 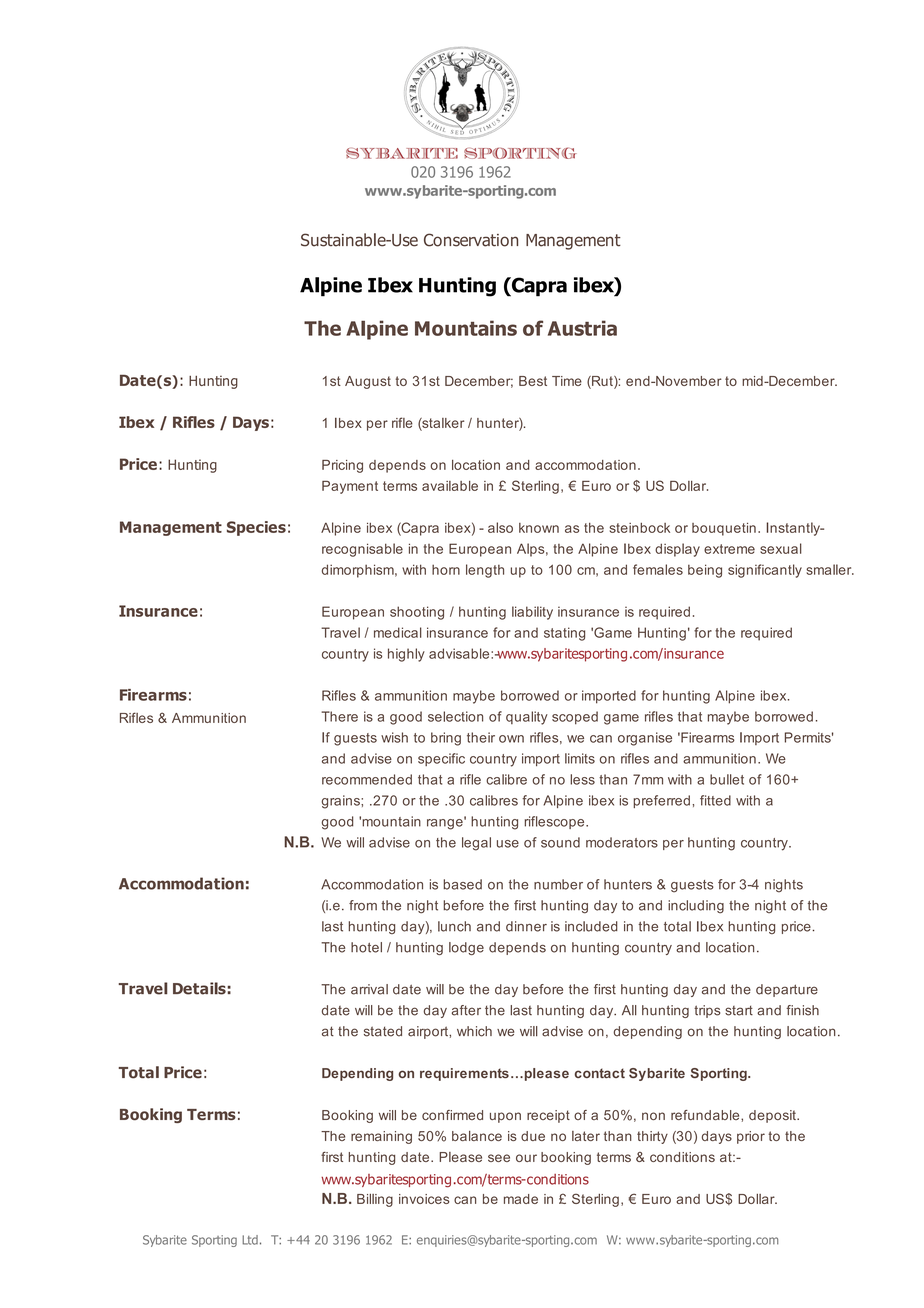 What do you see at coordinates (368, 382) in the image?
I see `August` at bounding box center [368, 382].
